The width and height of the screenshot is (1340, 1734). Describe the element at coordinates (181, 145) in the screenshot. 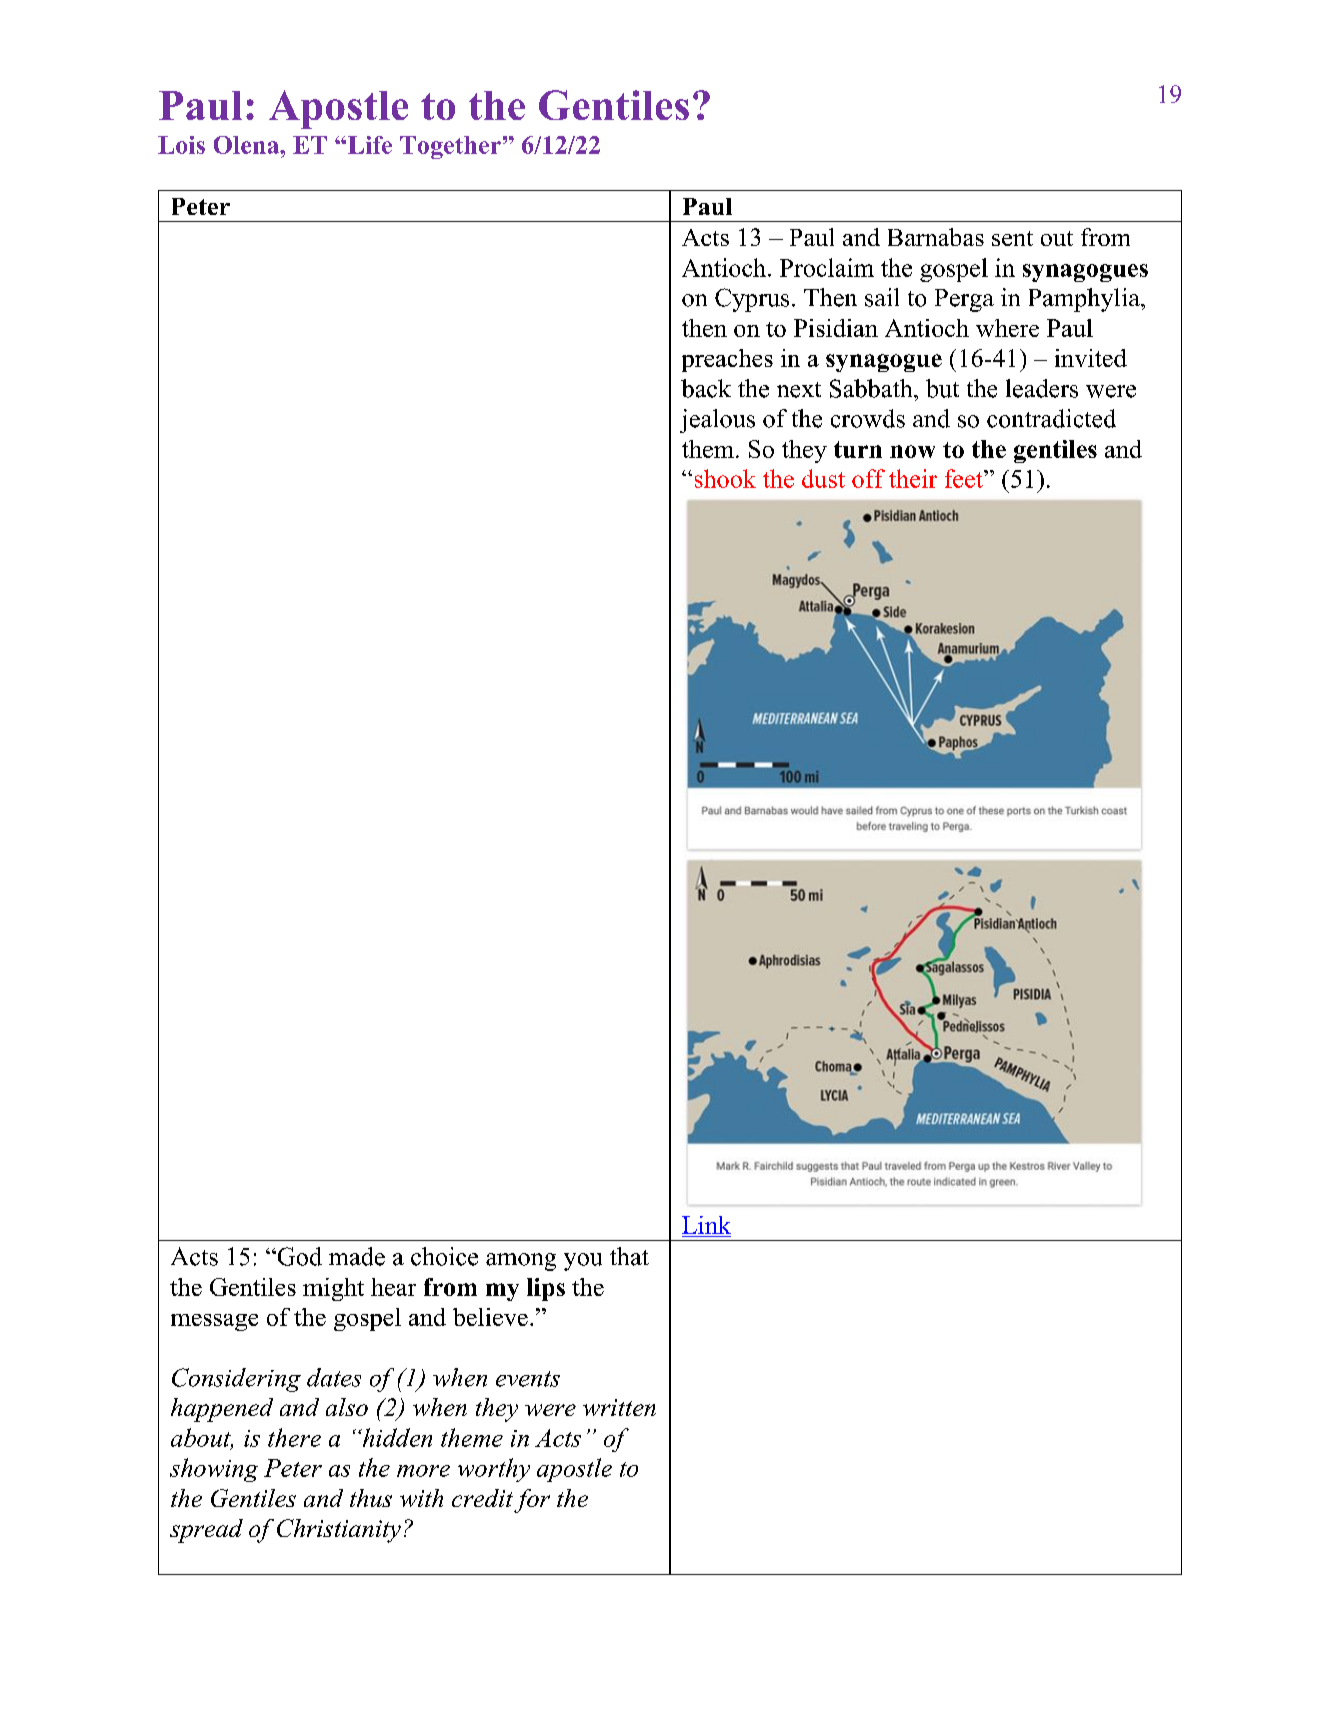

I see `Lois` at that location.
